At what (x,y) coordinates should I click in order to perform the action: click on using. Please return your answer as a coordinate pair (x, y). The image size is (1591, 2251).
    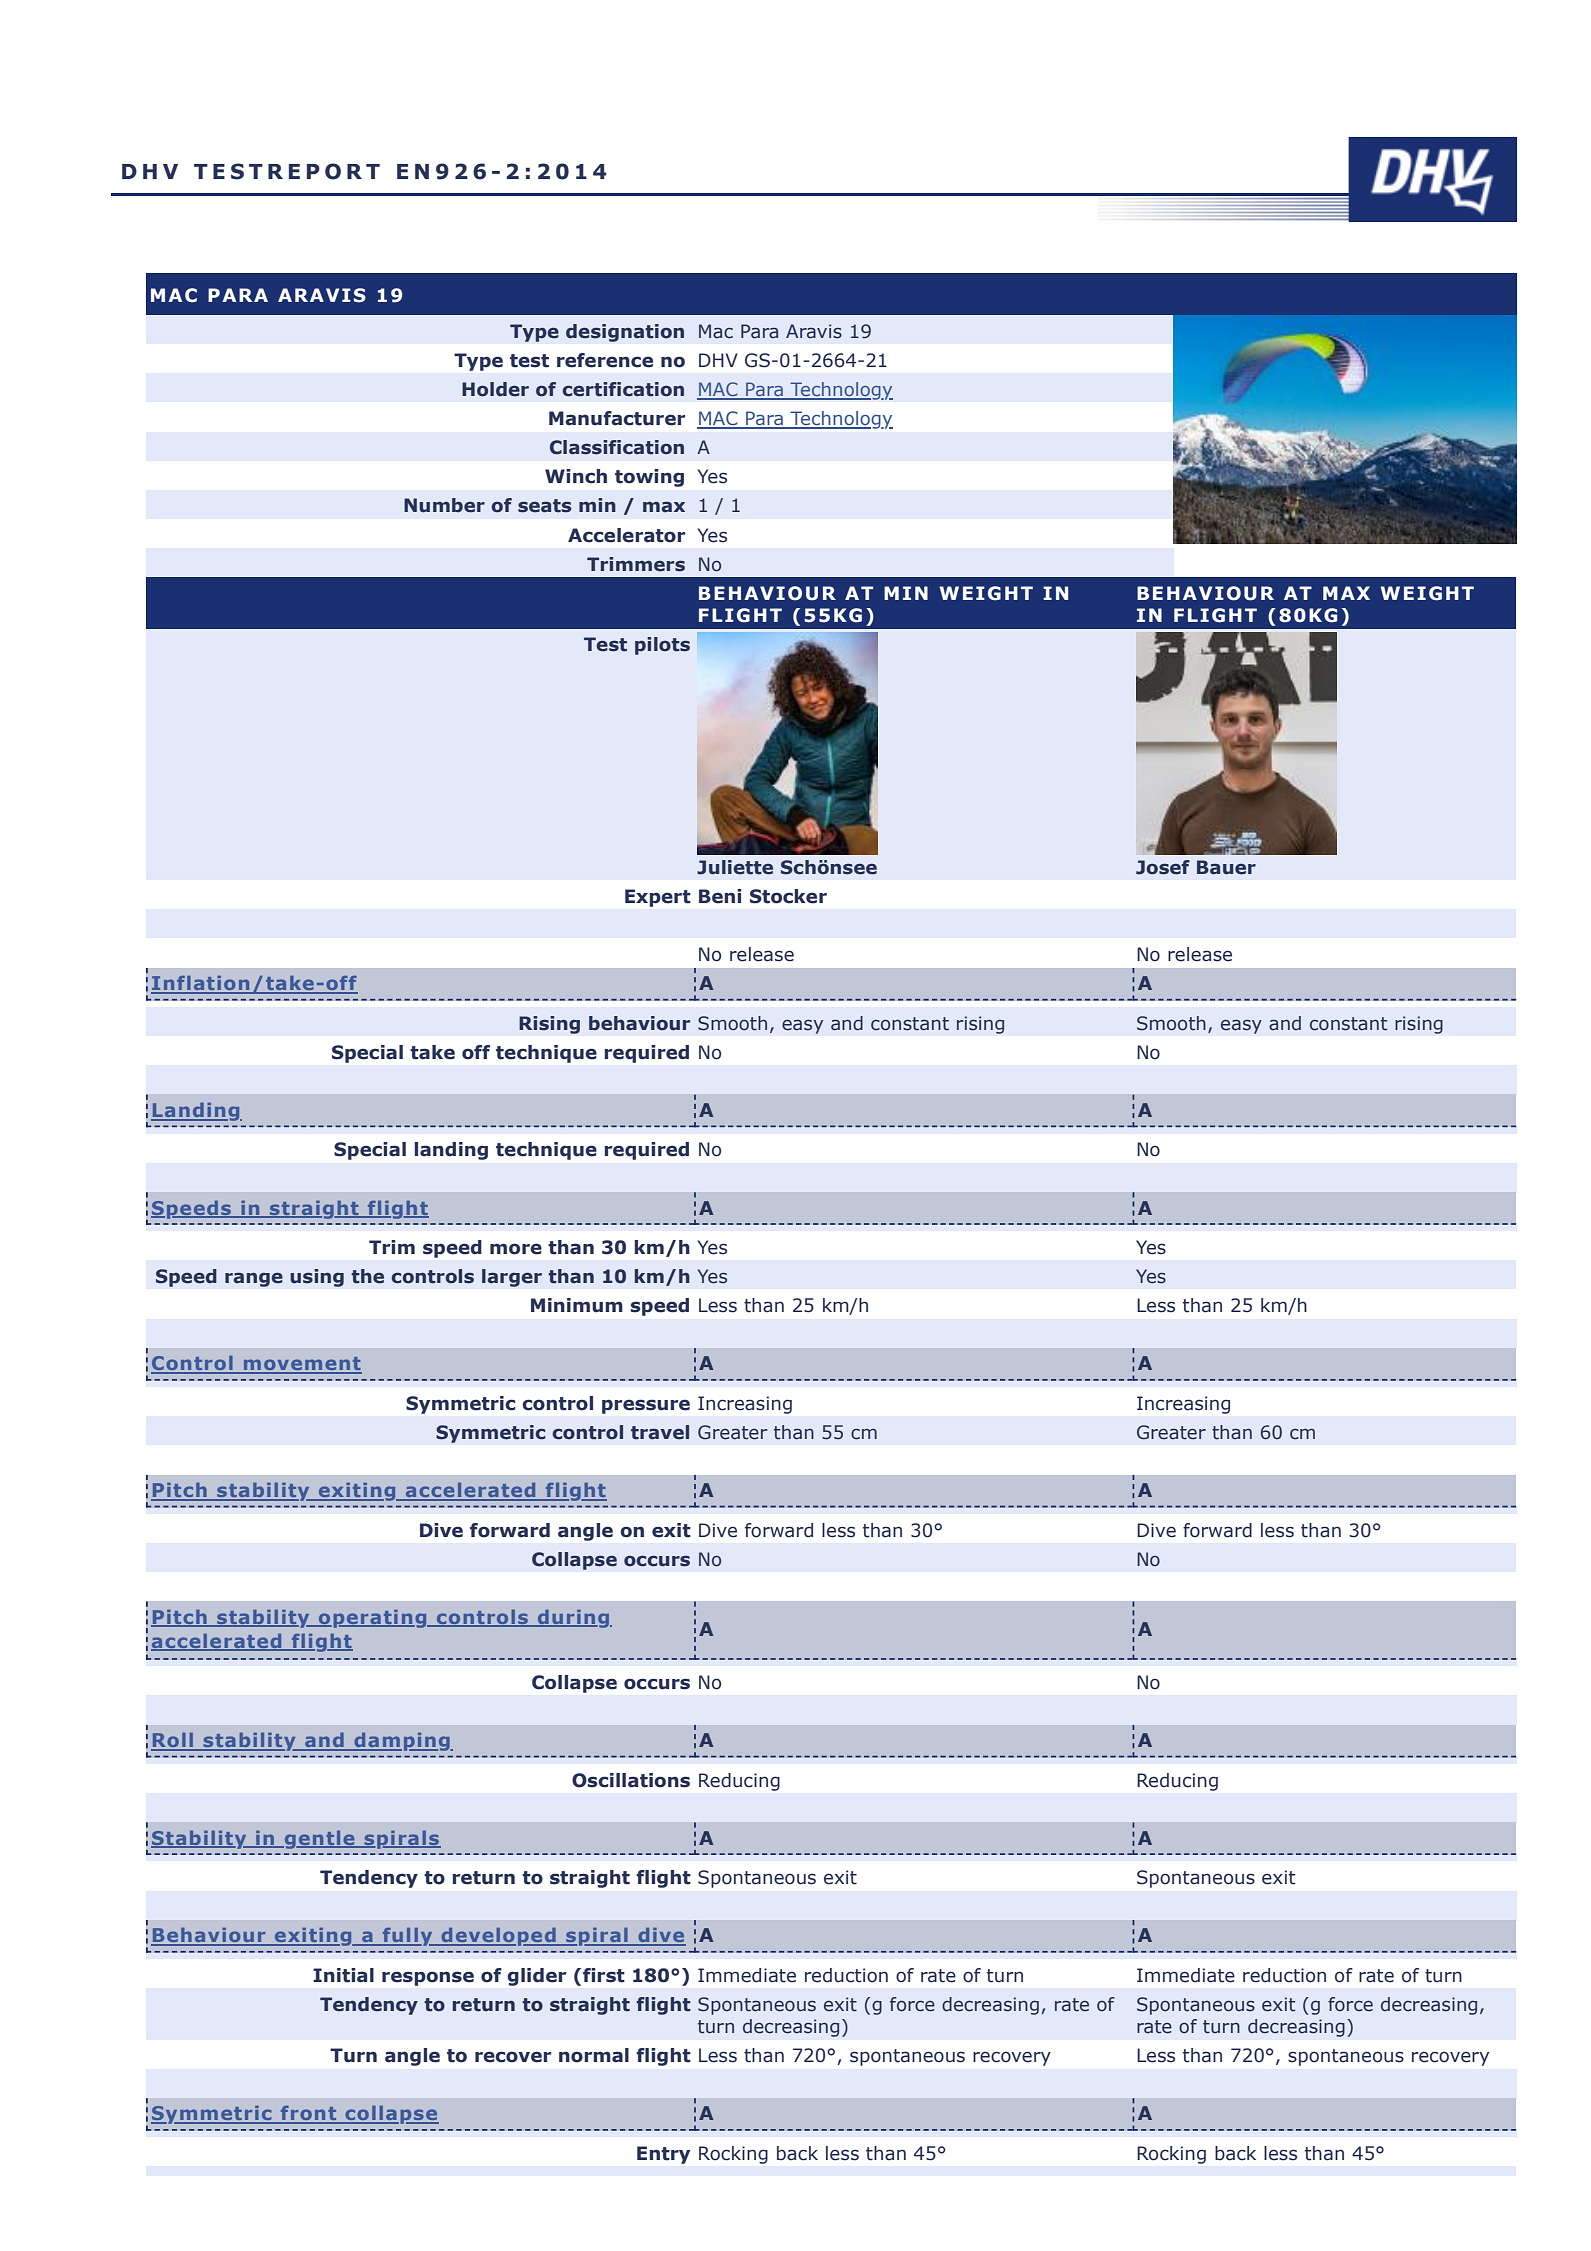
    Looking at the image, I should click on (317, 1278).
